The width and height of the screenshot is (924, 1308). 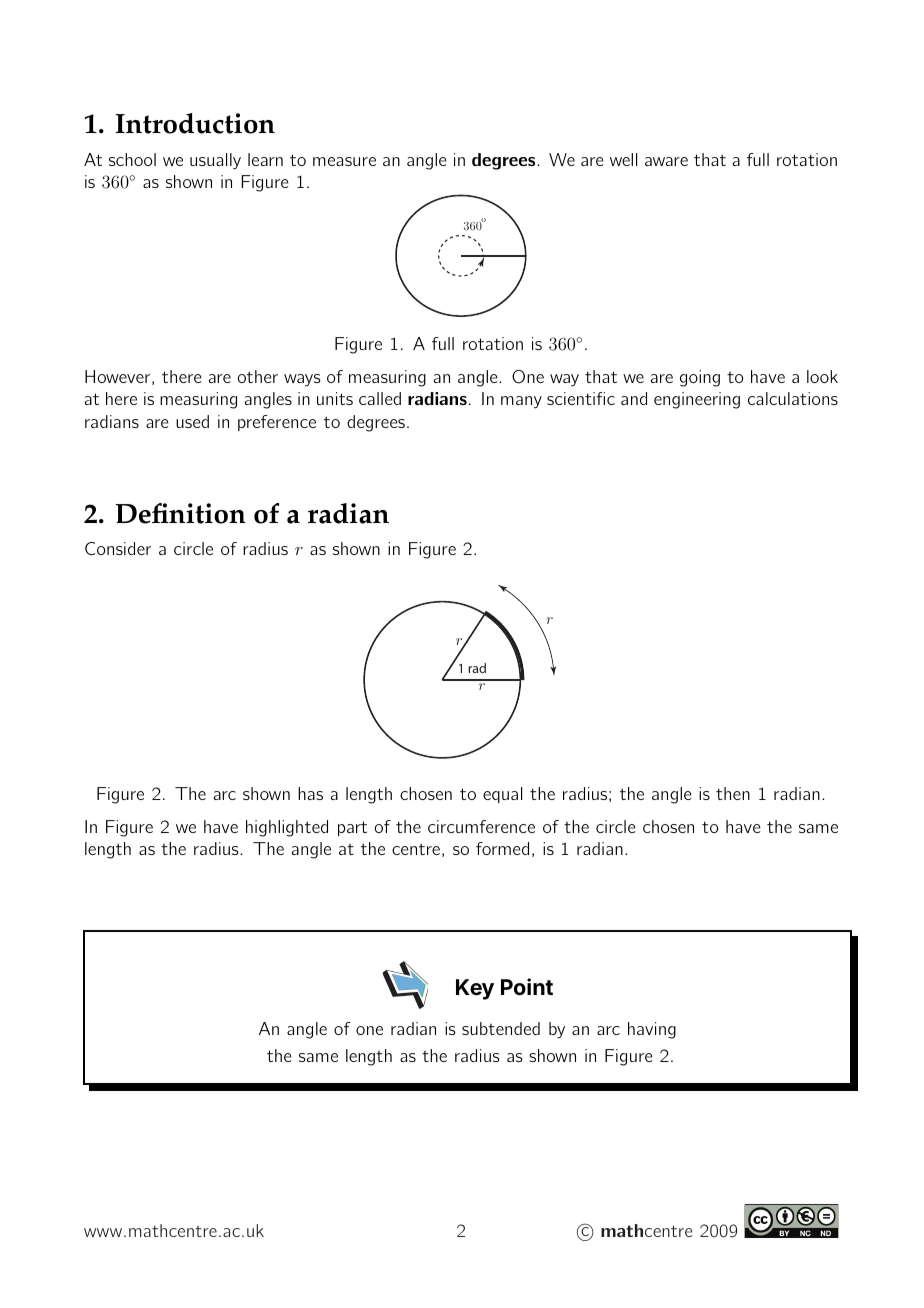 I want to click on engineering, so click(x=697, y=400).
